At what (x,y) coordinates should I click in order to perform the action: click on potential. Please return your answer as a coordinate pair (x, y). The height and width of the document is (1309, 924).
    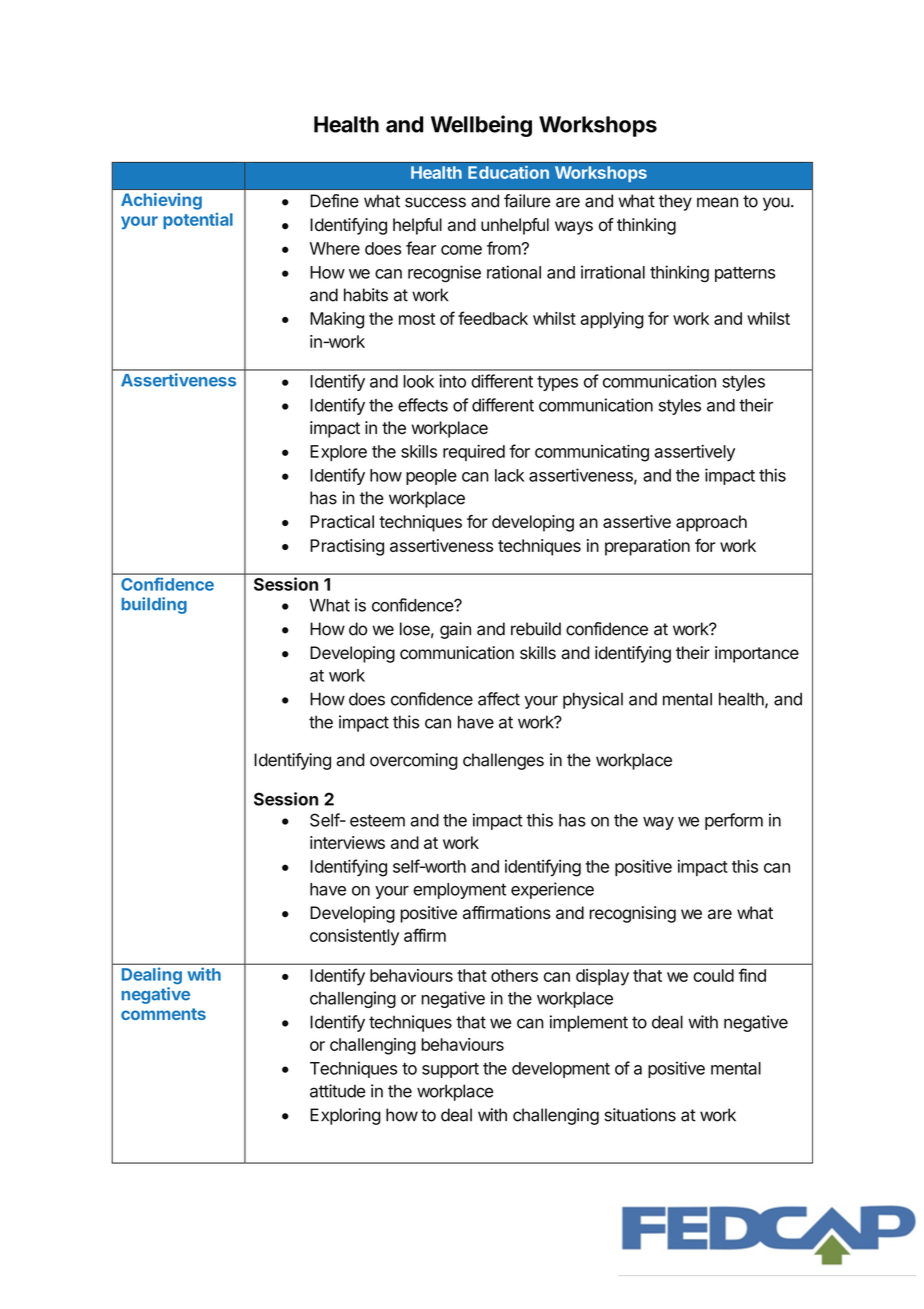
    Looking at the image, I should click on (198, 221).
